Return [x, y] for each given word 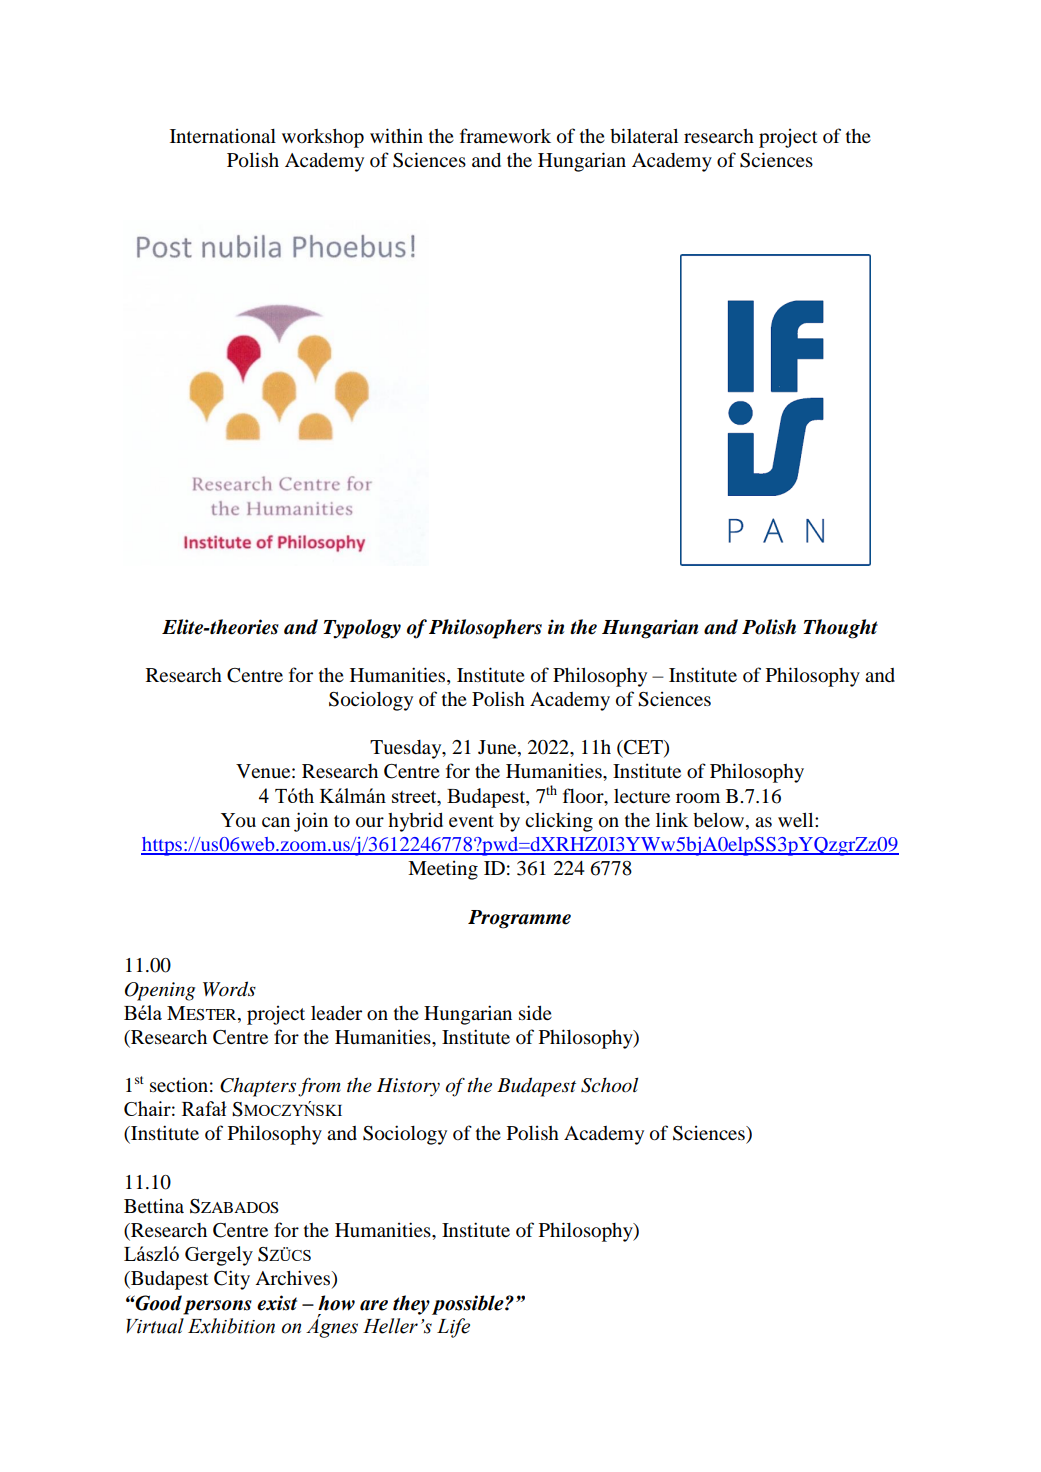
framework [505, 135]
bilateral [644, 135]
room [698, 798]
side [535, 1013]
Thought [840, 629]
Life [453, 1328]
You [238, 820]
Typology [362, 629]
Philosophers [485, 629]
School [609, 1085]
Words [229, 989]
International [223, 136]
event [471, 821]
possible [469, 1305]
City [232, 1280]
